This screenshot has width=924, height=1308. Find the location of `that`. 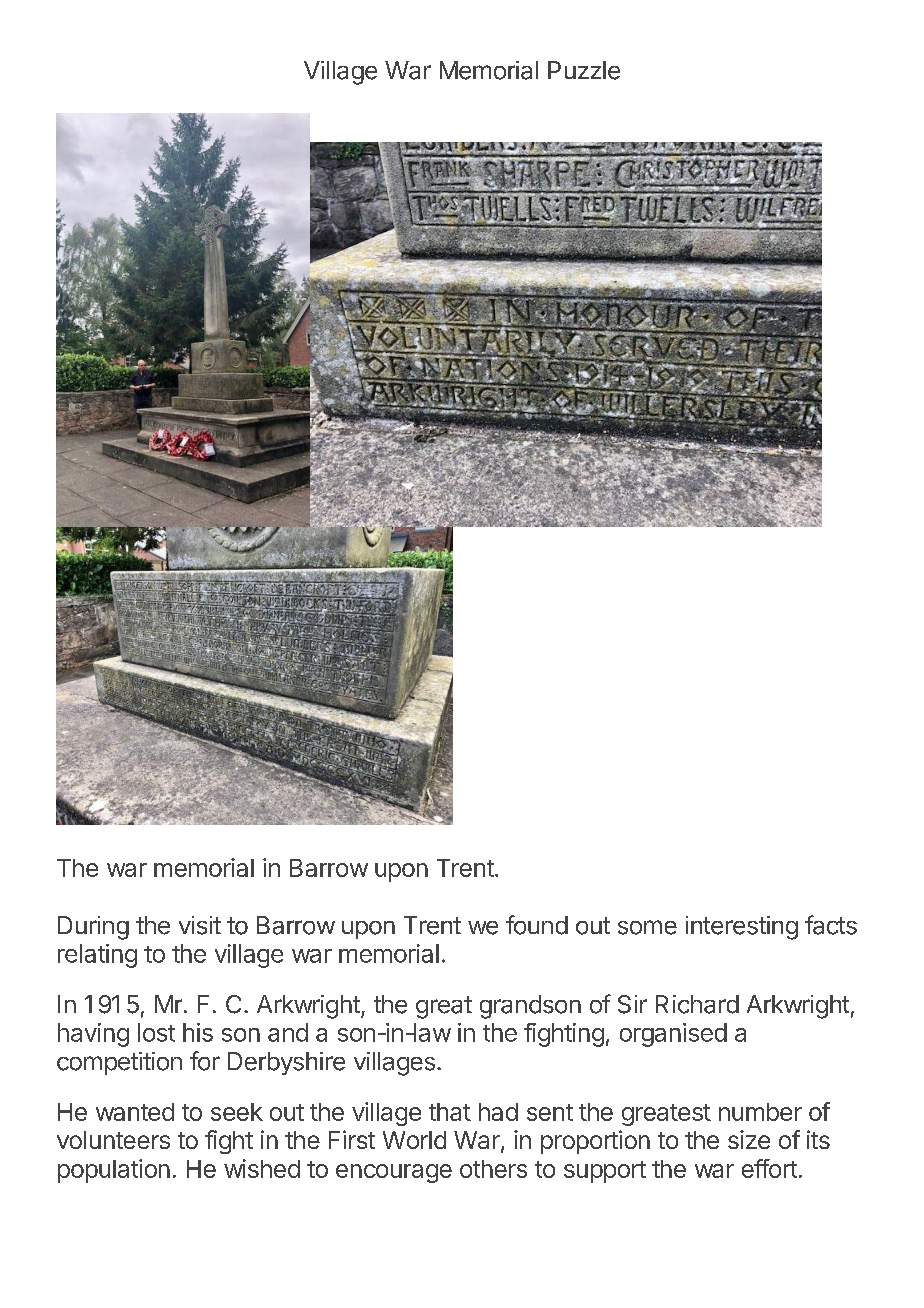

that is located at coordinates (450, 1112).
